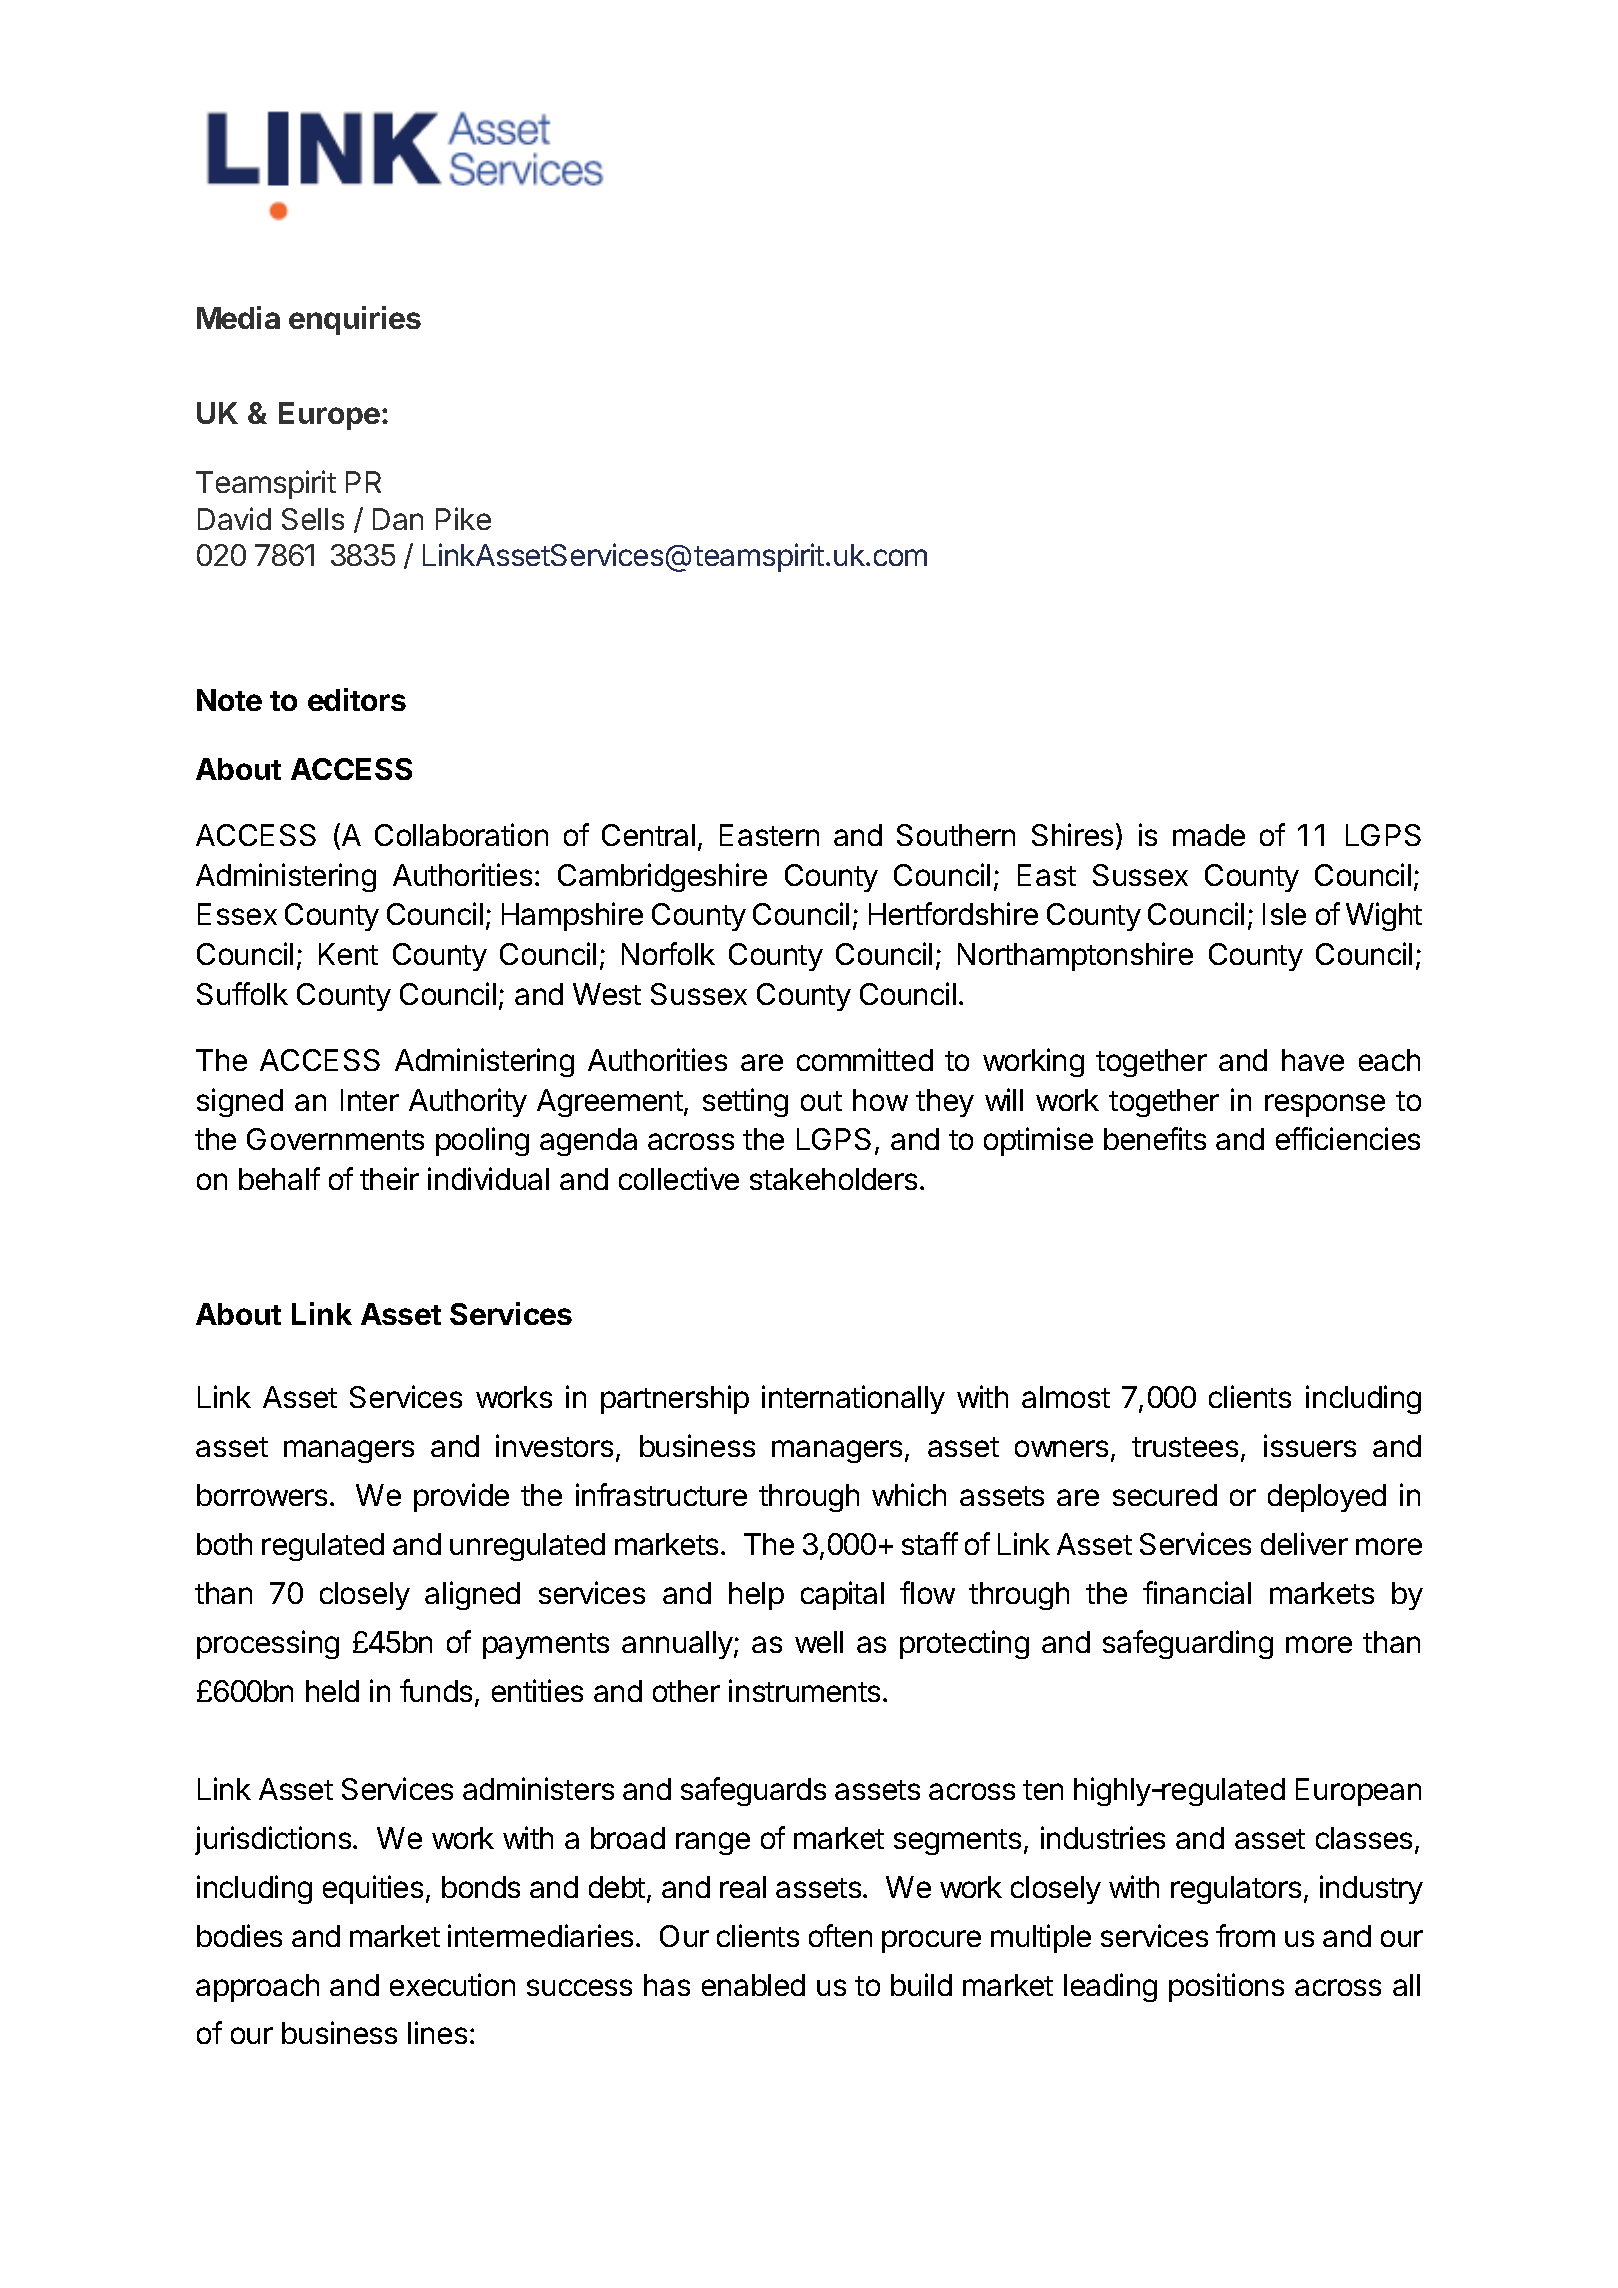 The image size is (1618, 2288). Describe the element at coordinates (463, 518) in the screenshot. I see `Pike` at that location.
